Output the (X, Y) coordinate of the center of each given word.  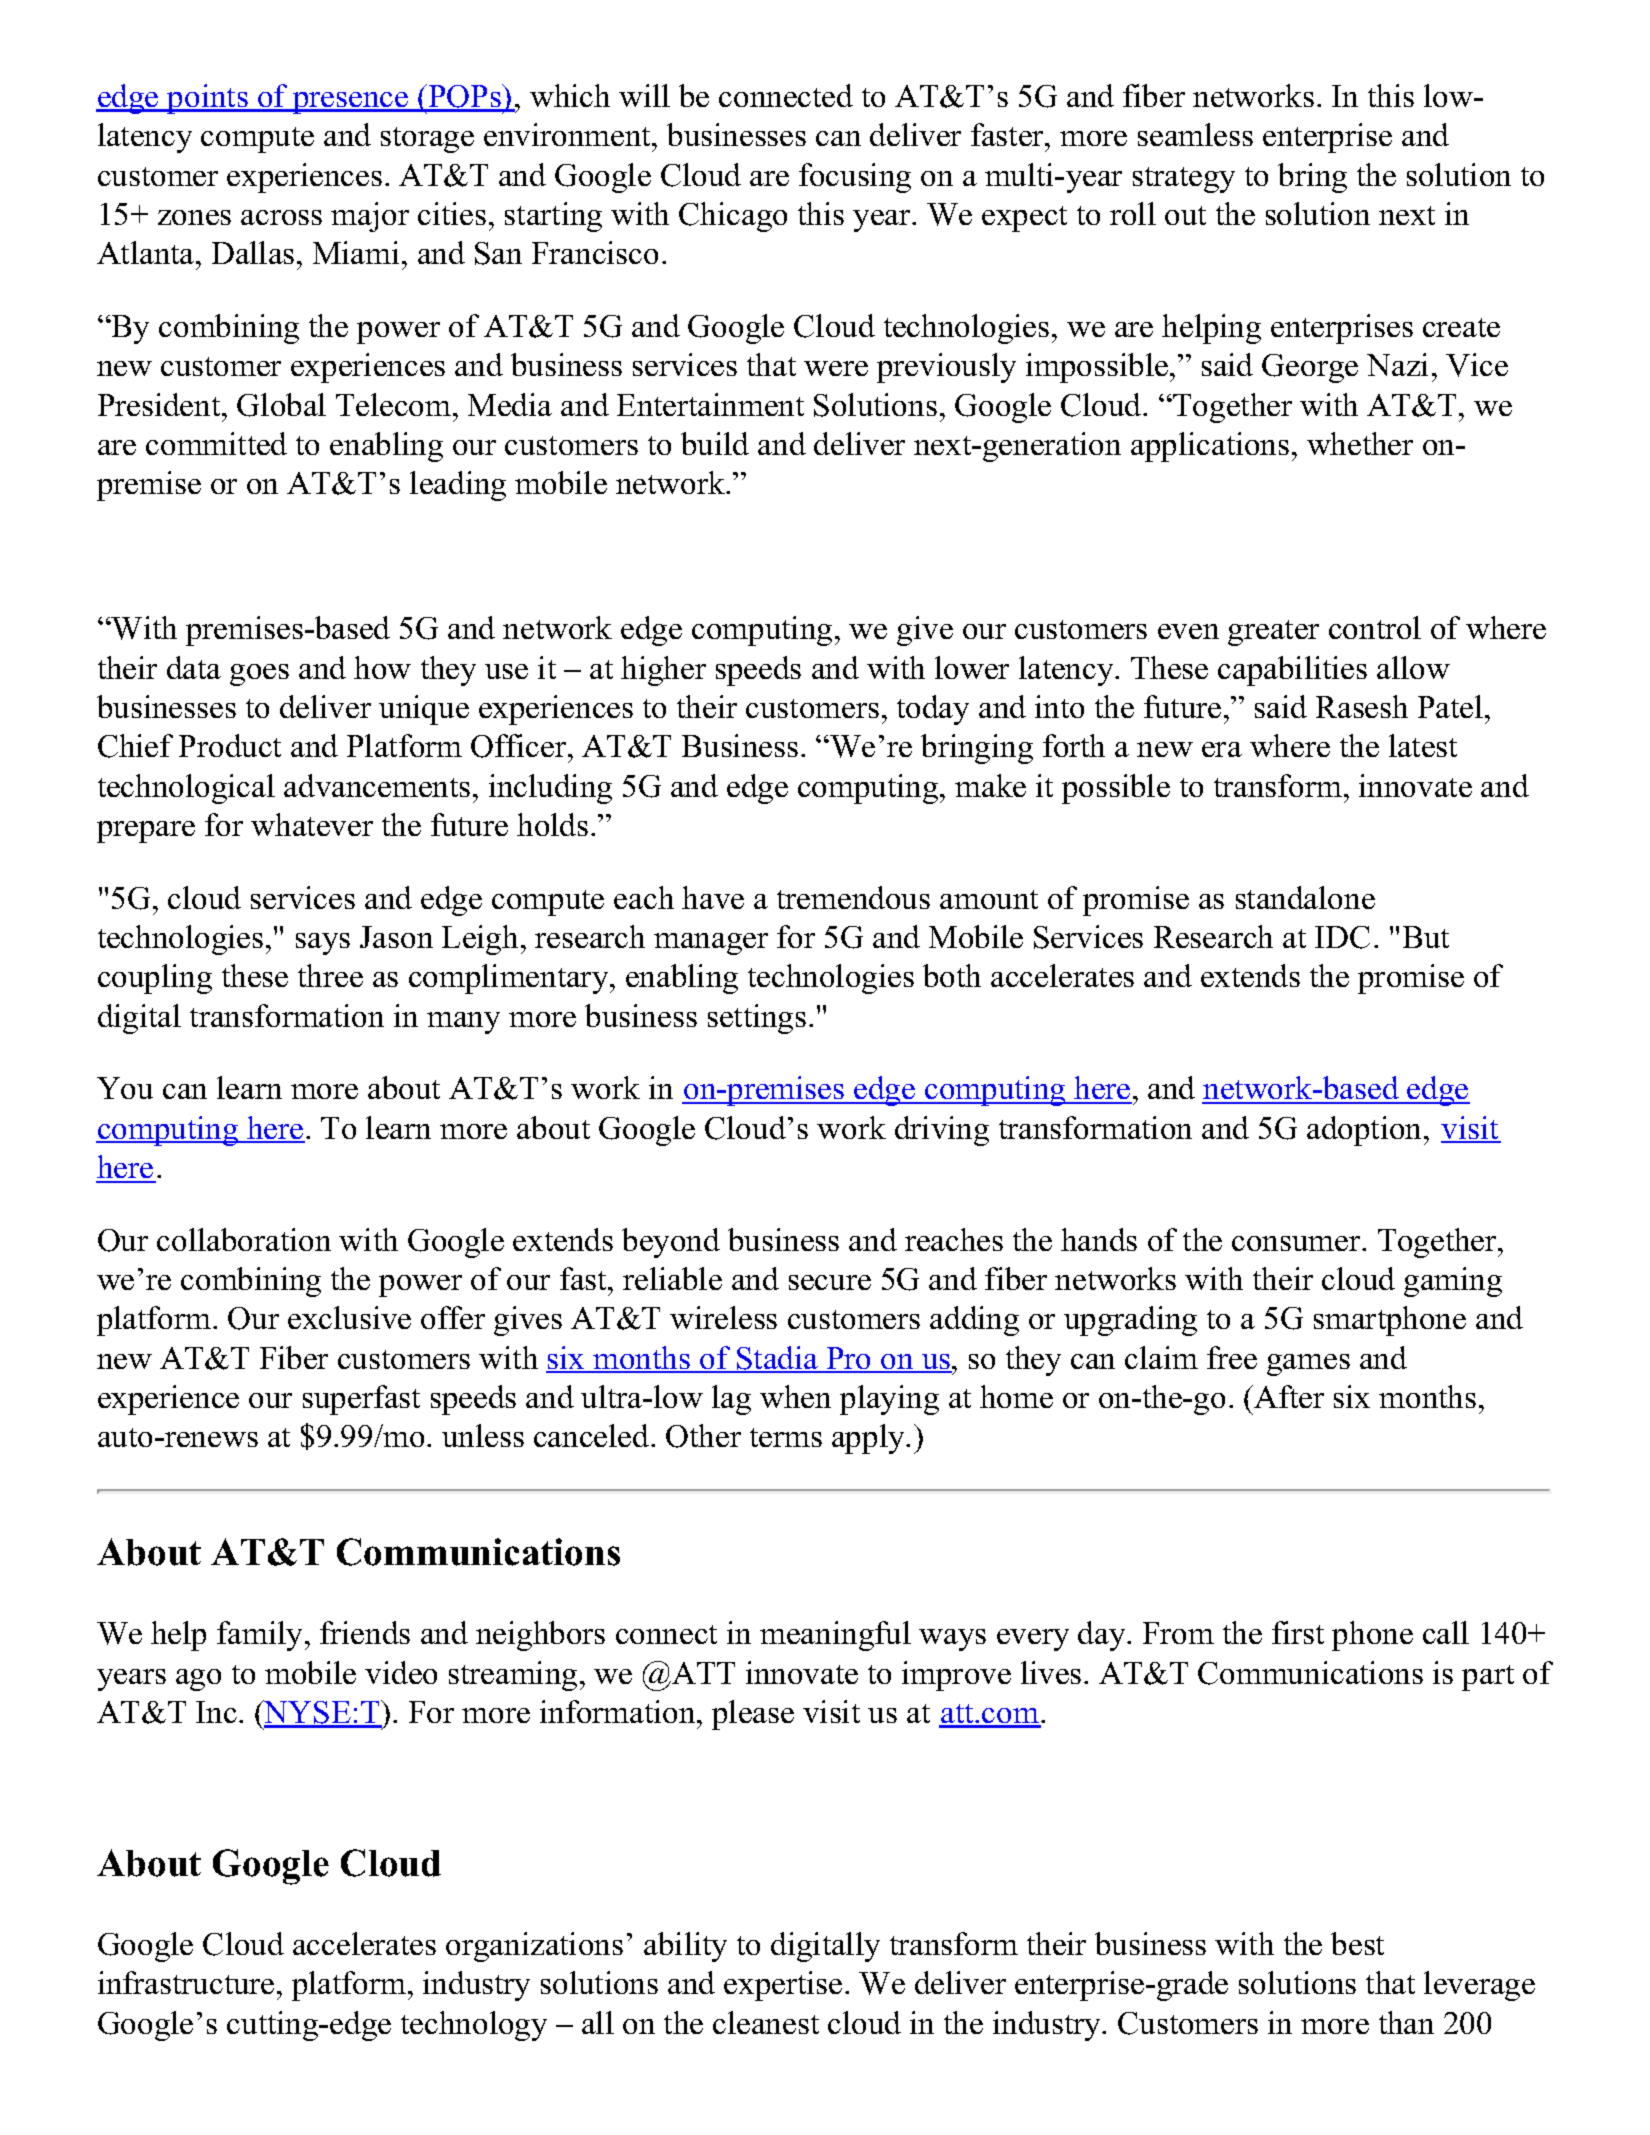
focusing (855, 178)
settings (757, 1019)
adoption (1366, 1131)
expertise (783, 1986)
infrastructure (186, 1982)
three (330, 975)
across (281, 217)
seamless (1195, 134)
